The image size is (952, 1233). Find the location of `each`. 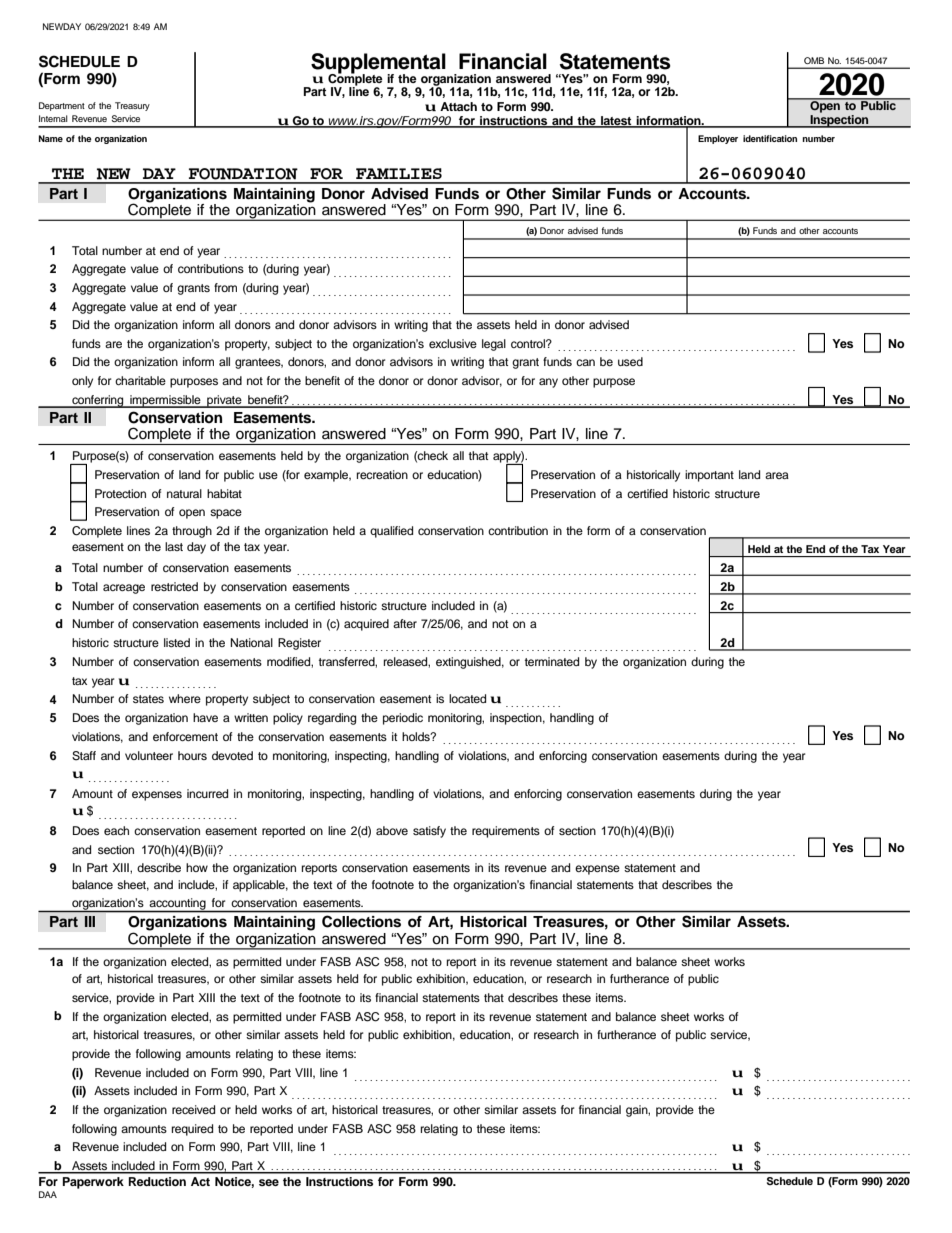

each is located at coordinates (116, 830).
